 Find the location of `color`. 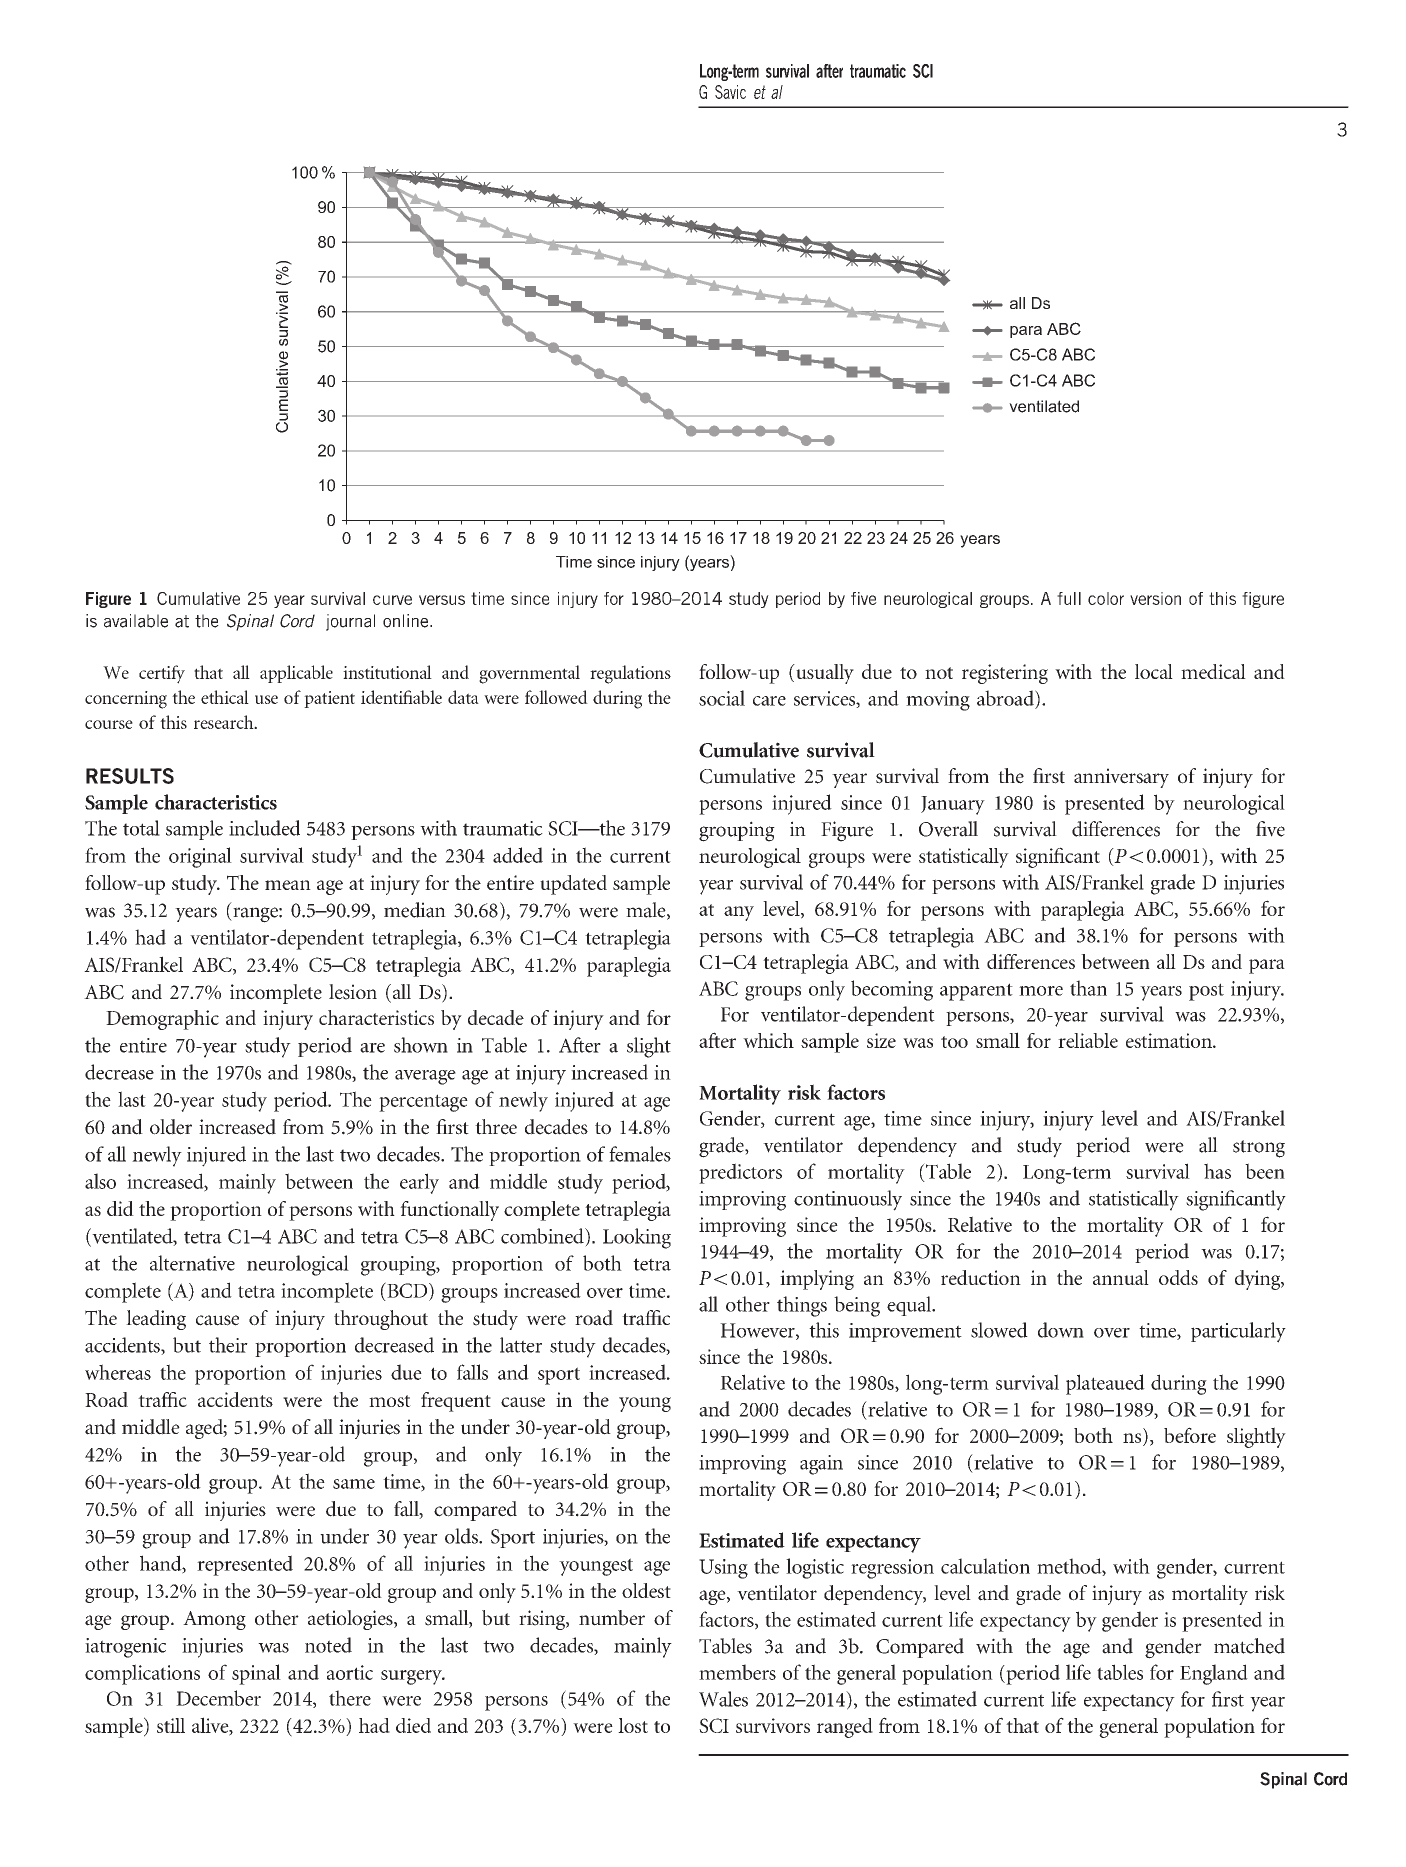

color is located at coordinates (1106, 598).
